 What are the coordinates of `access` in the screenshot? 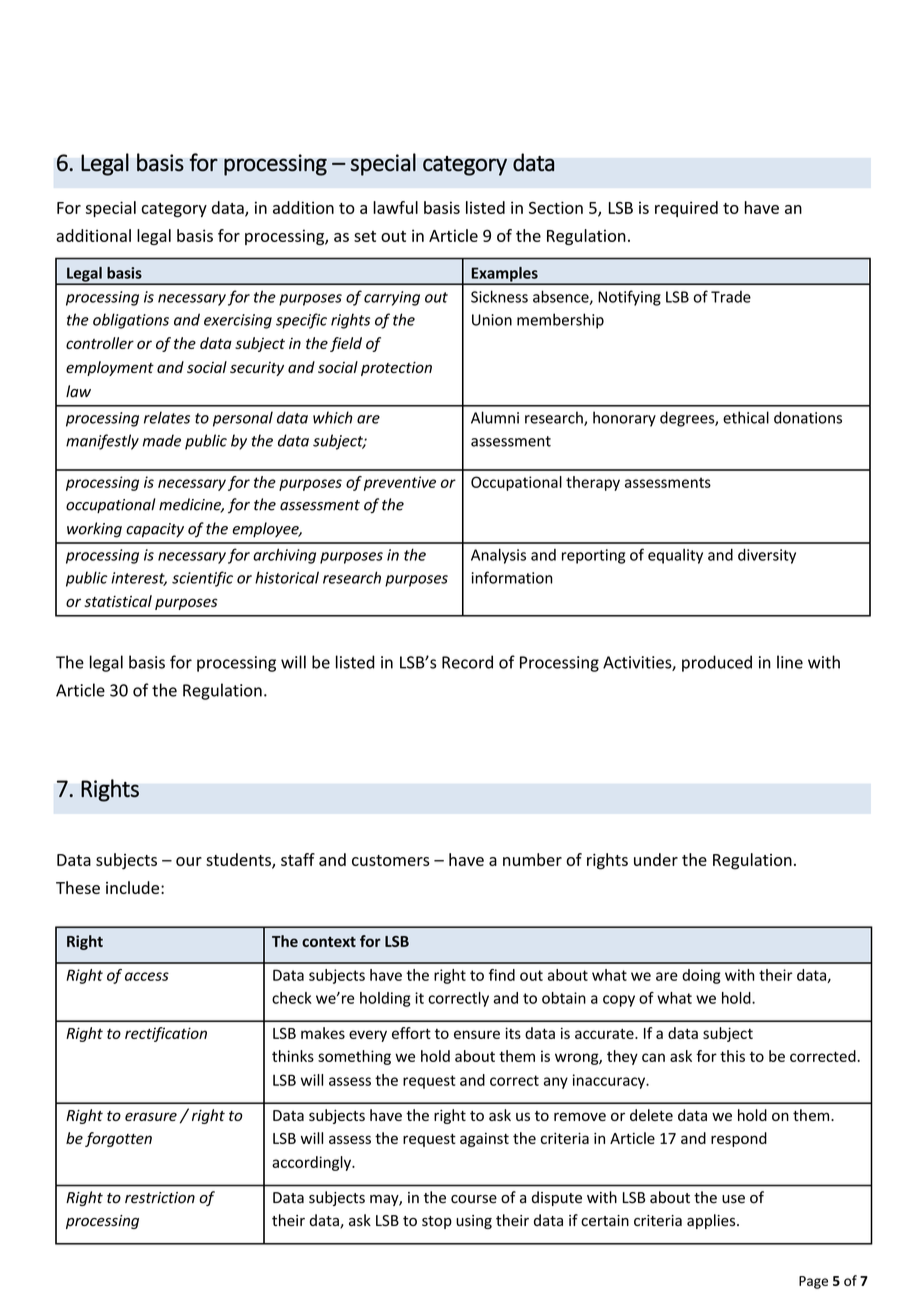 It's located at (147, 976).
